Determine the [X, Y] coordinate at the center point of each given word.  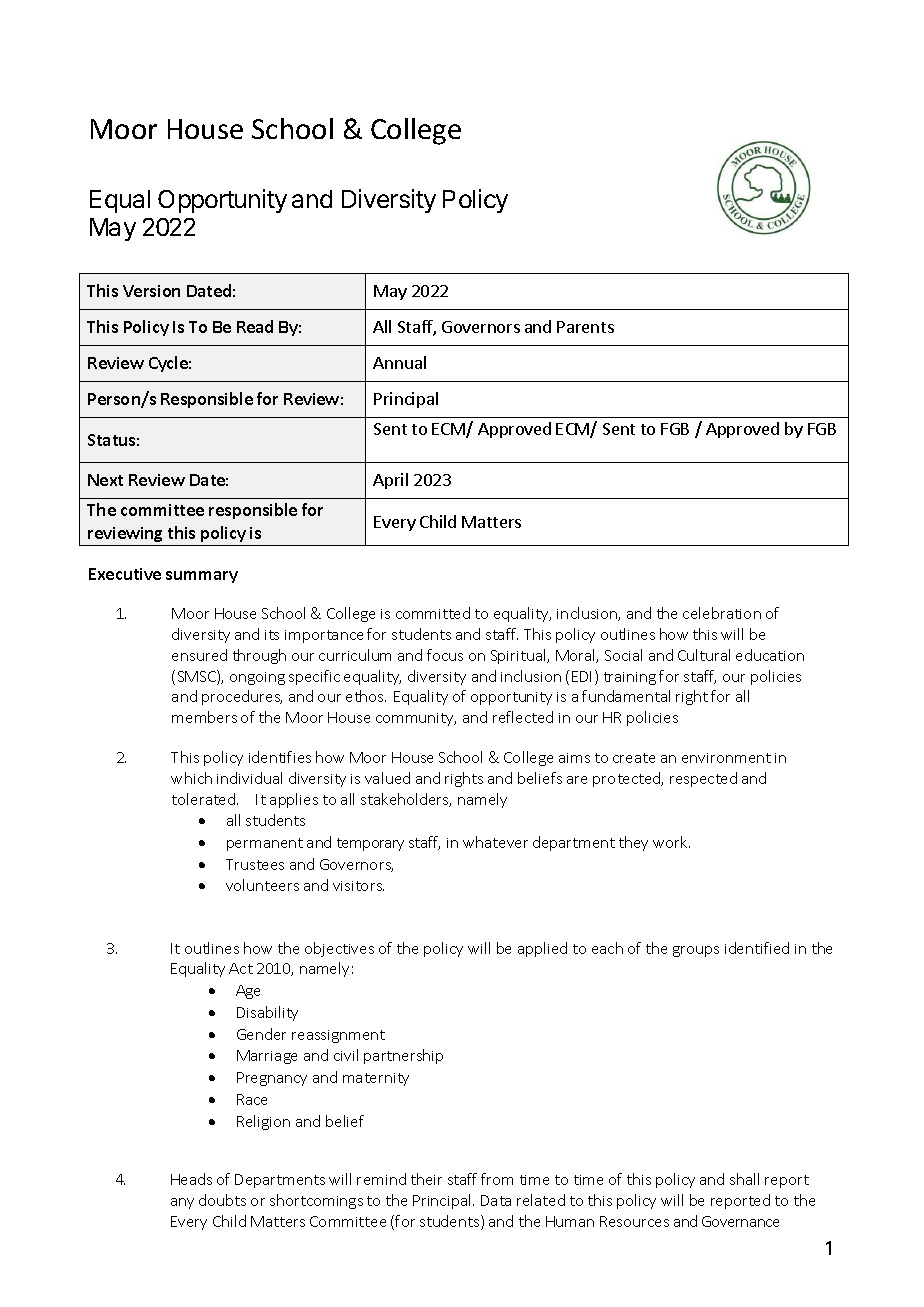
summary [202, 577]
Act [241, 968]
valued [387, 778]
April [390, 481]
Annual [399, 362]
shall [744, 1179]
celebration [722, 613]
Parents [585, 327]
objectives [339, 949]
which [191, 778]
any [182, 1203]
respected [703, 779]
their [426, 1179]
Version [151, 291]
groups [696, 951]
